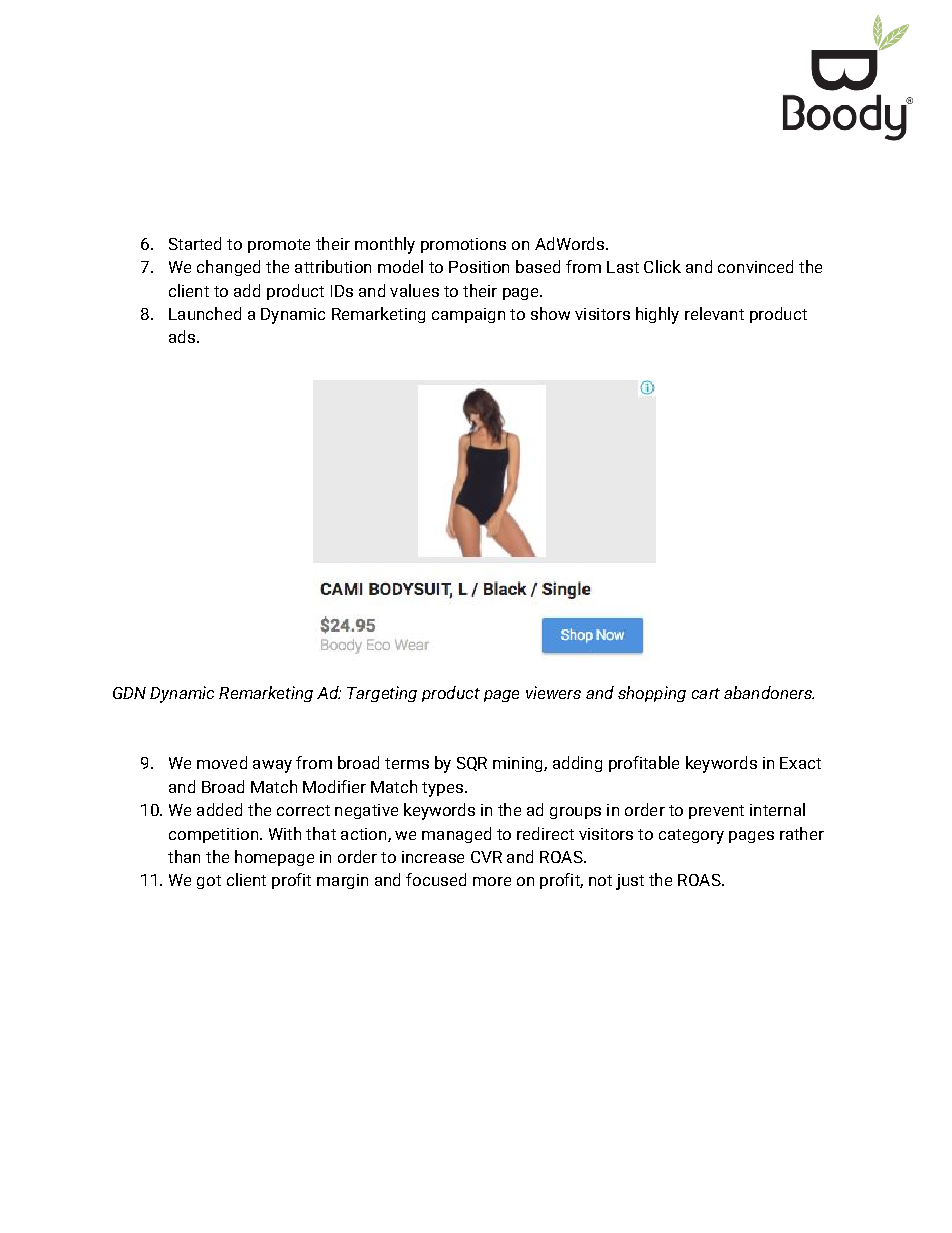 The width and height of the screenshot is (952, 1233). What do you see at coordinates (492, 881) in the screenshot?
I see `more` at bounding box center [492, 881].
